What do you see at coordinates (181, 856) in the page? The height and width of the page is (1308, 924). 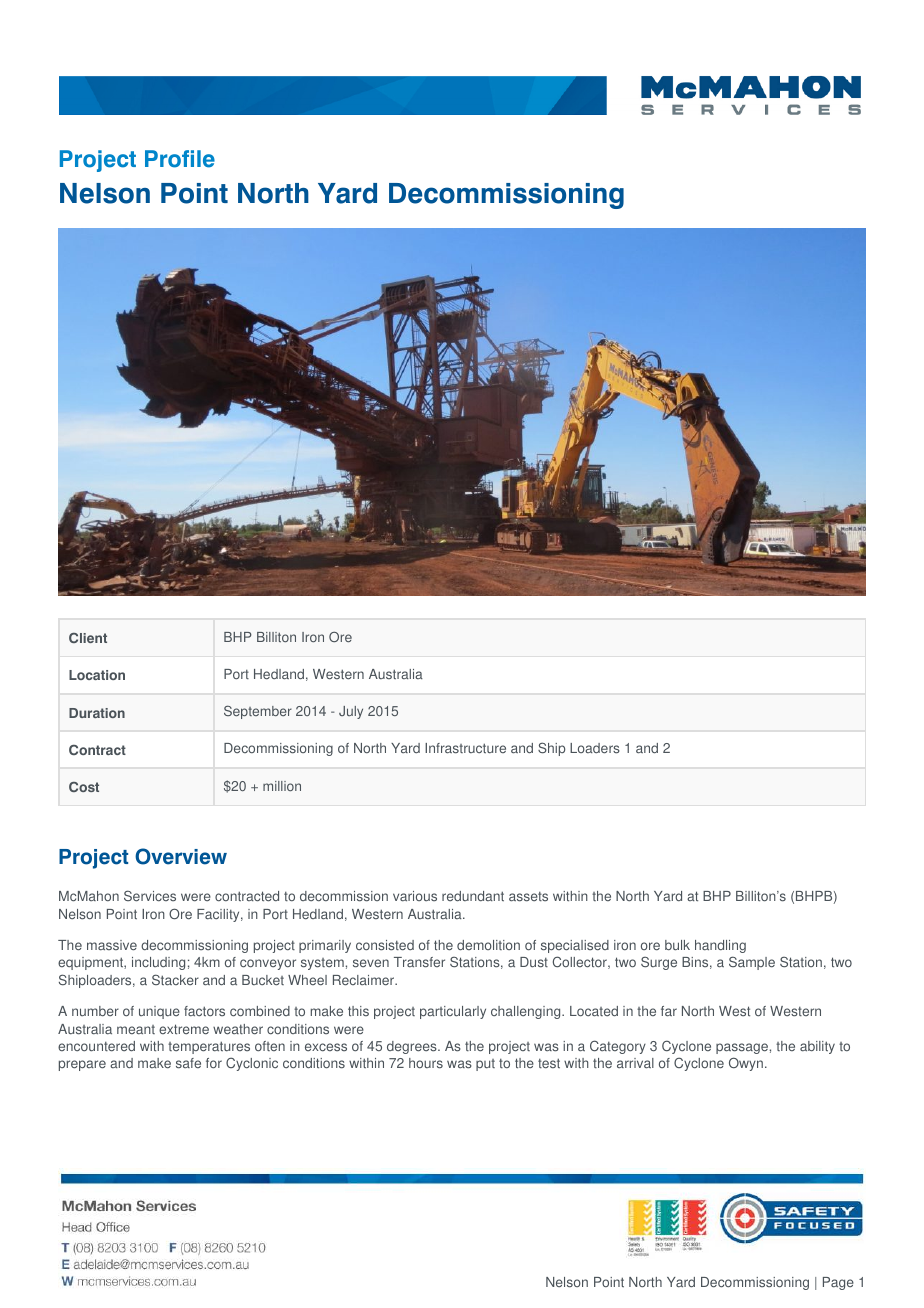 I see `Overview` at bounding box center [181, 856].
